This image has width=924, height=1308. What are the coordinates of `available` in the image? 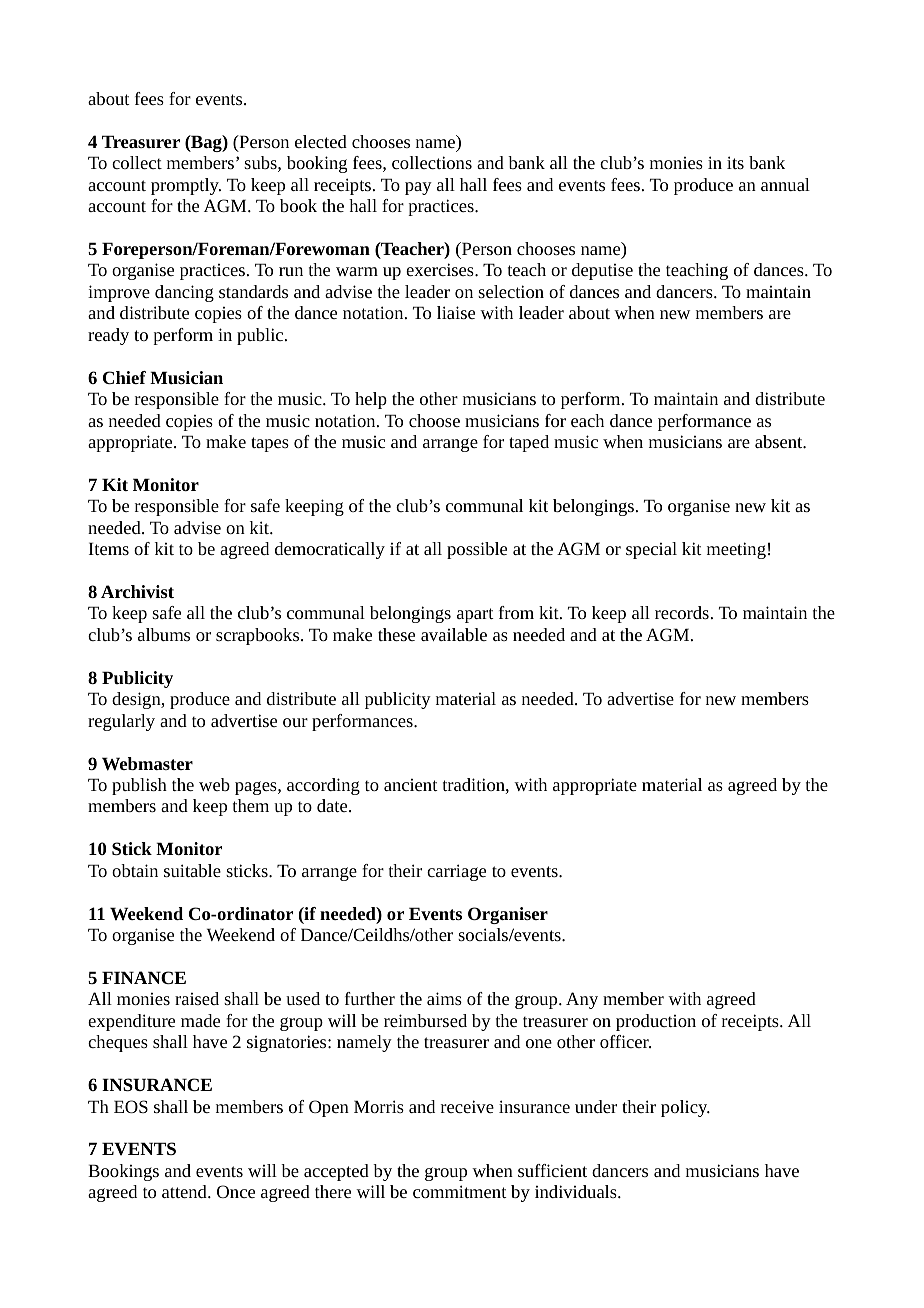 It's located at (454, 634).
